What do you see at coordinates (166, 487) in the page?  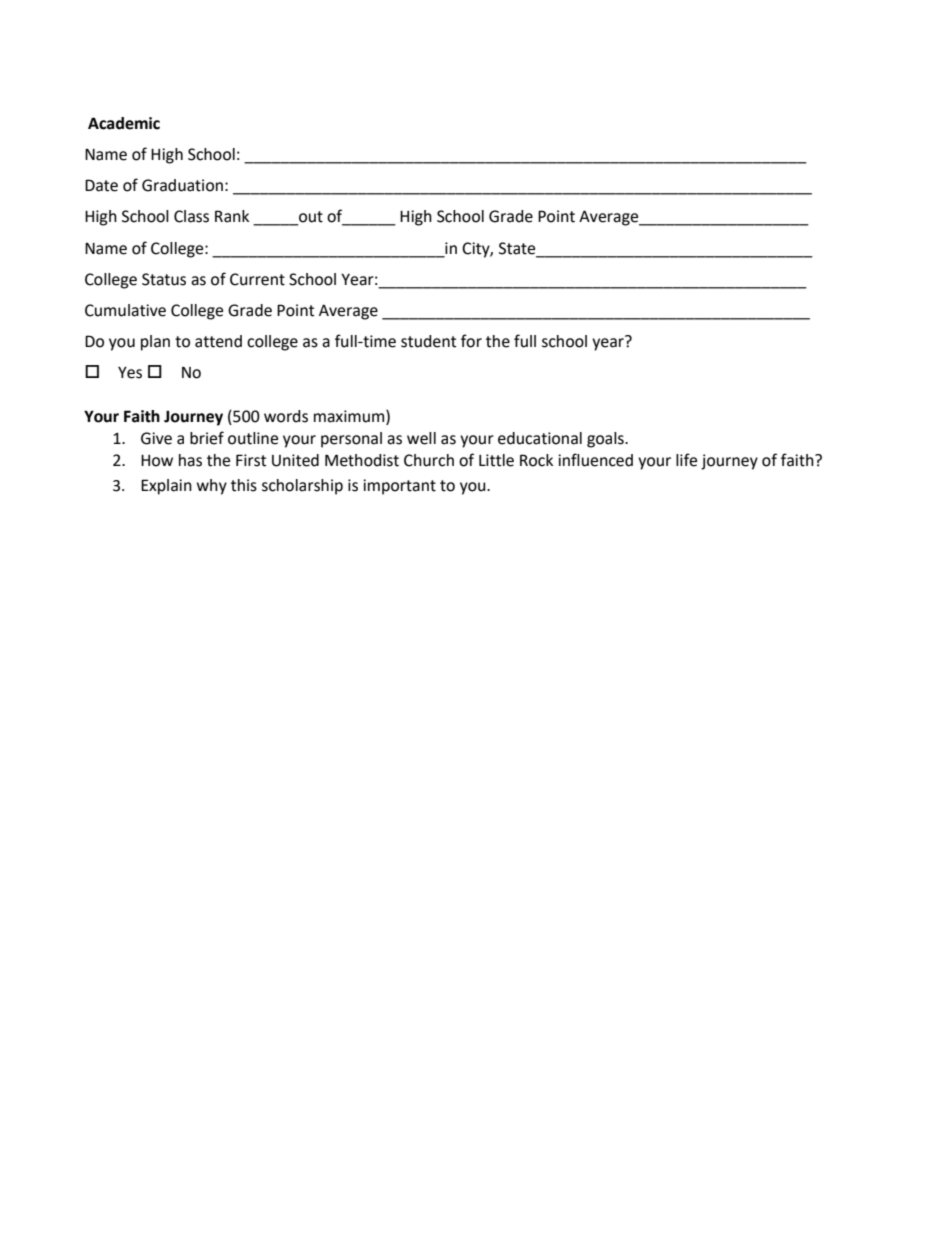 I see `Explain` at bounding box center [166, 487].
